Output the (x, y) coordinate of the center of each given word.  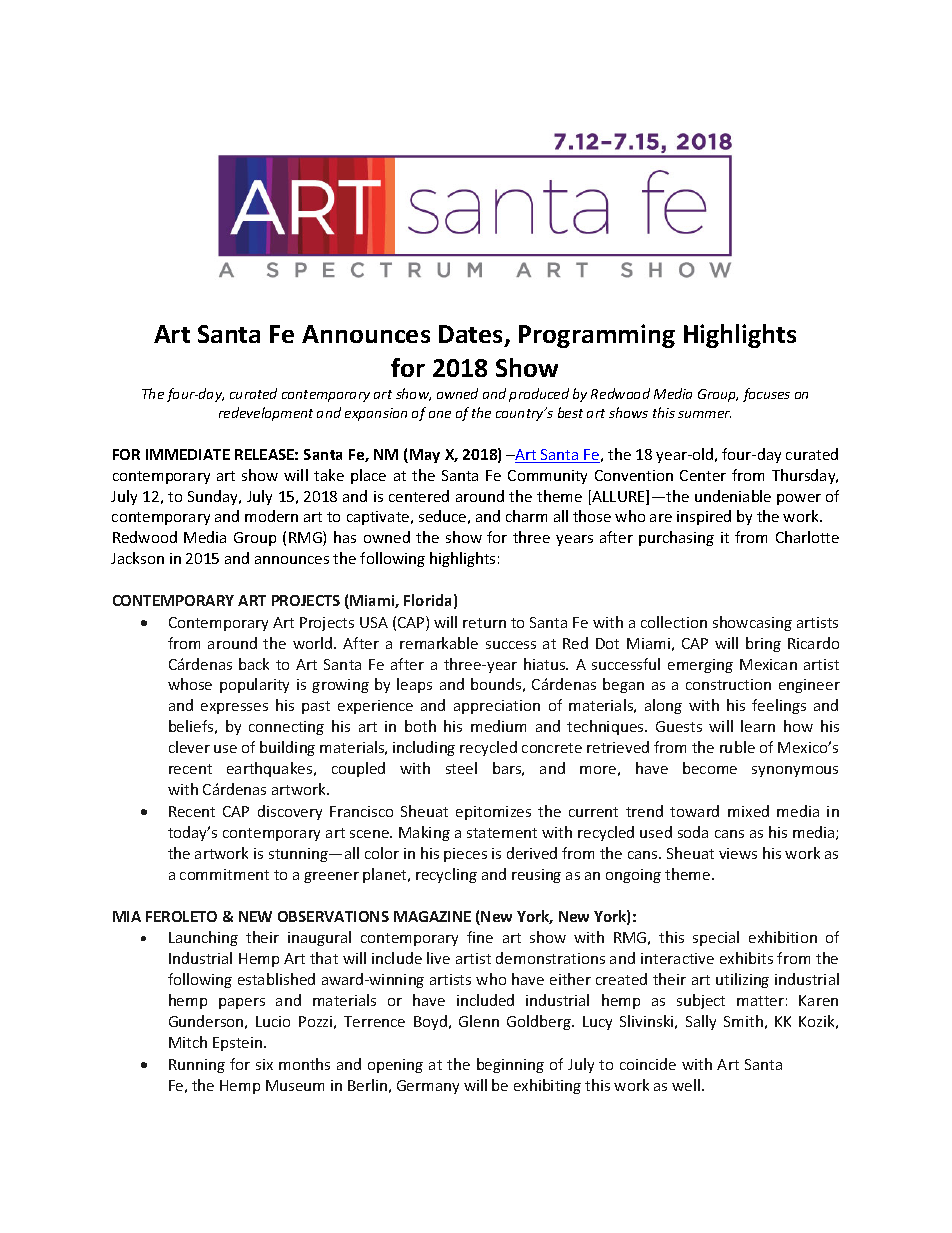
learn (758, 726)
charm (526, 516)
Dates (472, 335)
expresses (234, 708)
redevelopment (266, 414)
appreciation (497, 707)
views (738, 853)
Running (197, 1066)
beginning (510, 1065)
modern (271, 516)
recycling (446, 875)
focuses (766, 395)
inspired (704, 517)
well (686, 1085)
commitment (224, 874)
